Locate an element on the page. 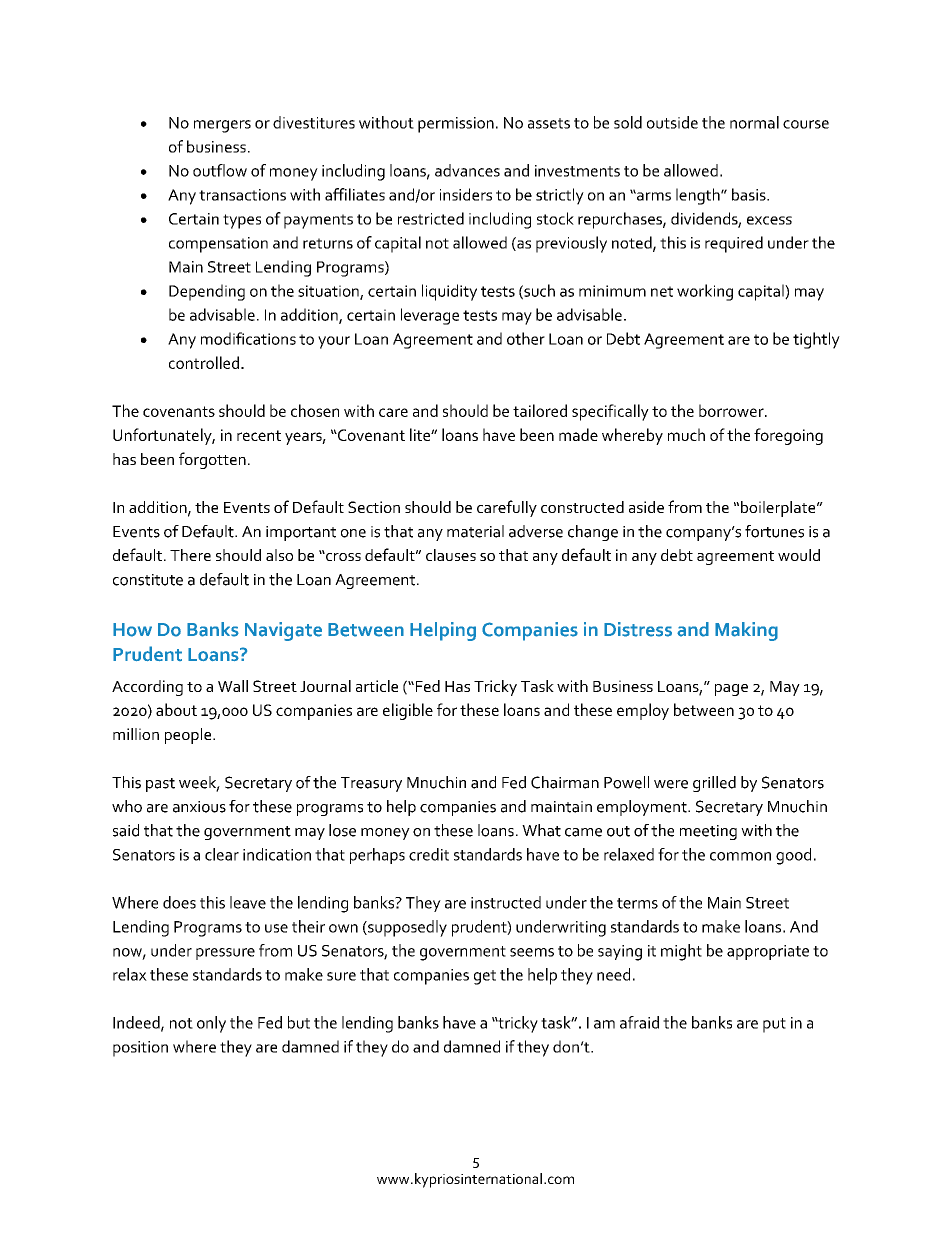 The image size is (952, 1233). forgotten is located at coordinates (212, 460).
